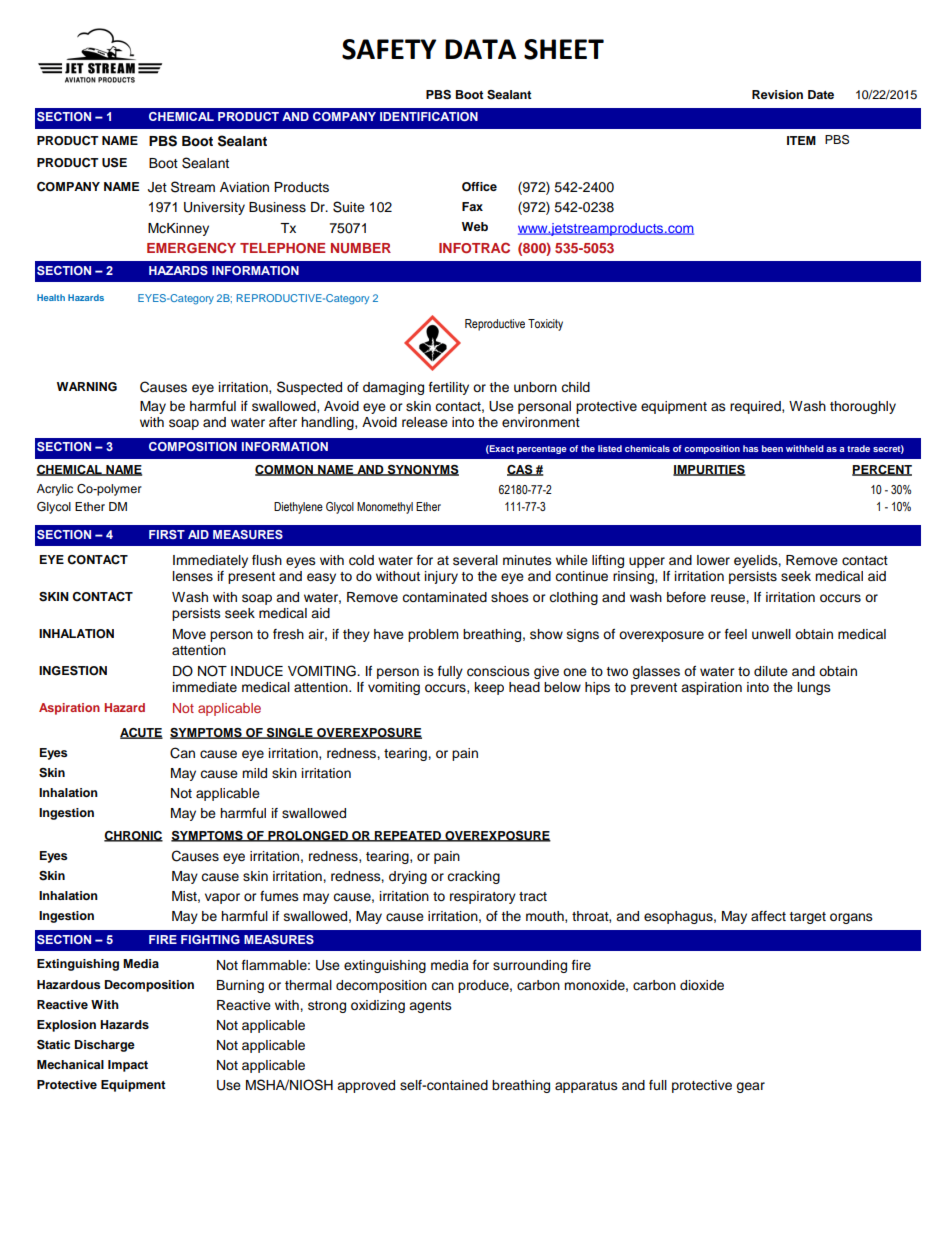 Image resolution: width=952 pixels, height=1233 pixels. Describe the element at coordinates (772, 448) in the page. I see `been` at that location.
